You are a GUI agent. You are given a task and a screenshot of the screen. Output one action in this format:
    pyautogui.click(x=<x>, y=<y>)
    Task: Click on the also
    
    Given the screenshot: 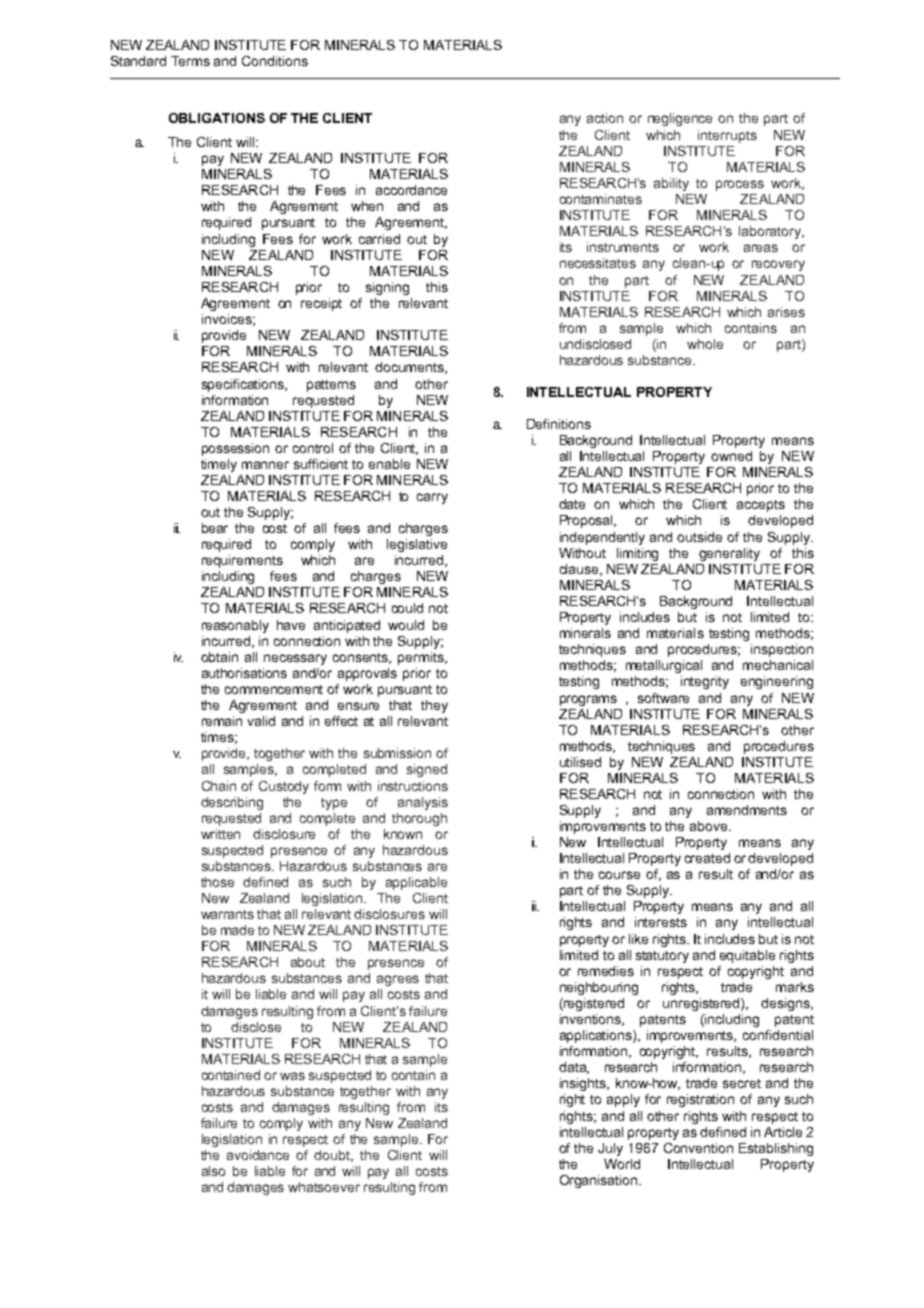 What is the action you would take?
    pyautogui.click(x=213, y=1171)
